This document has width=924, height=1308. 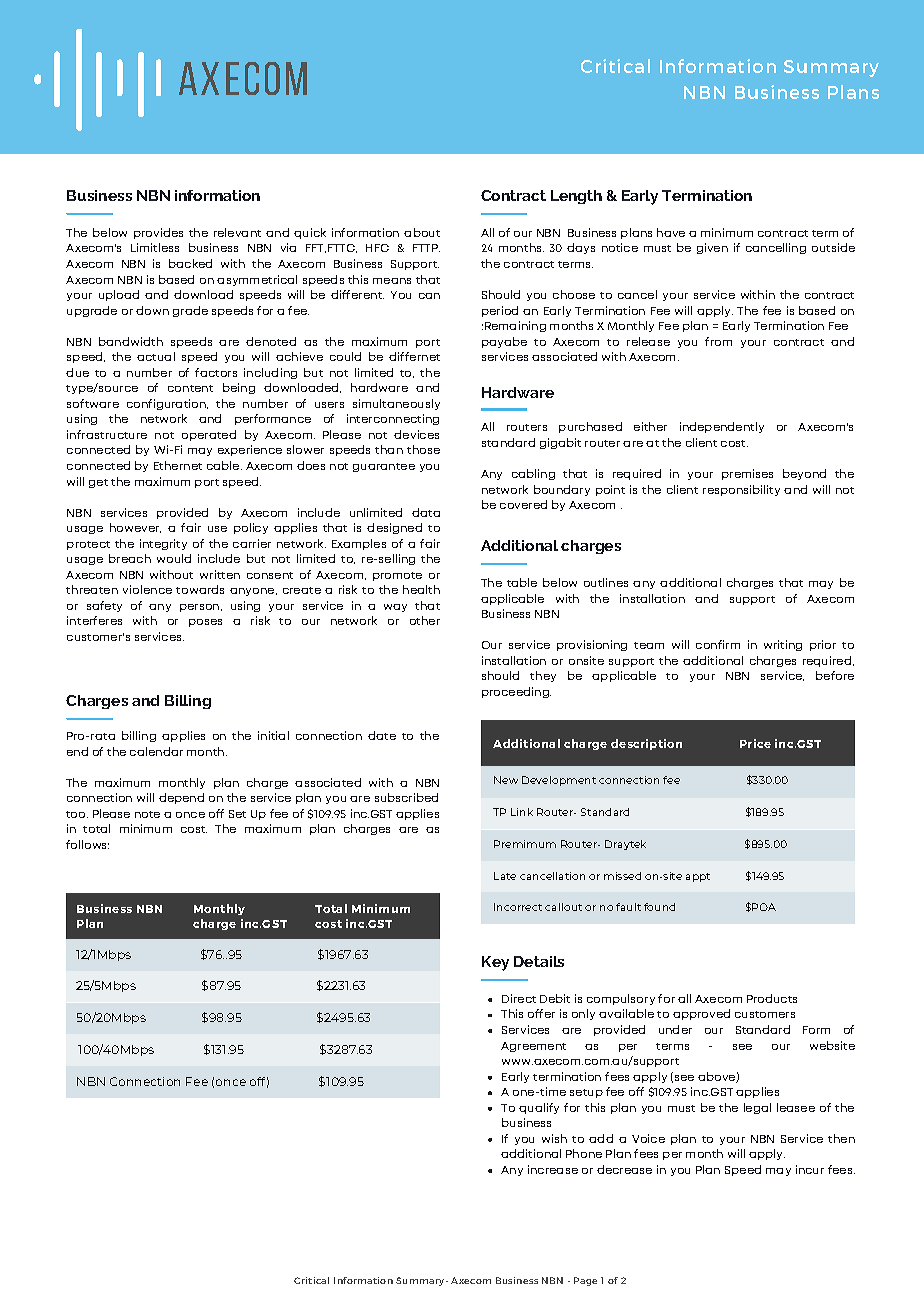 I want to click on given, so click(x=712, y=248).
